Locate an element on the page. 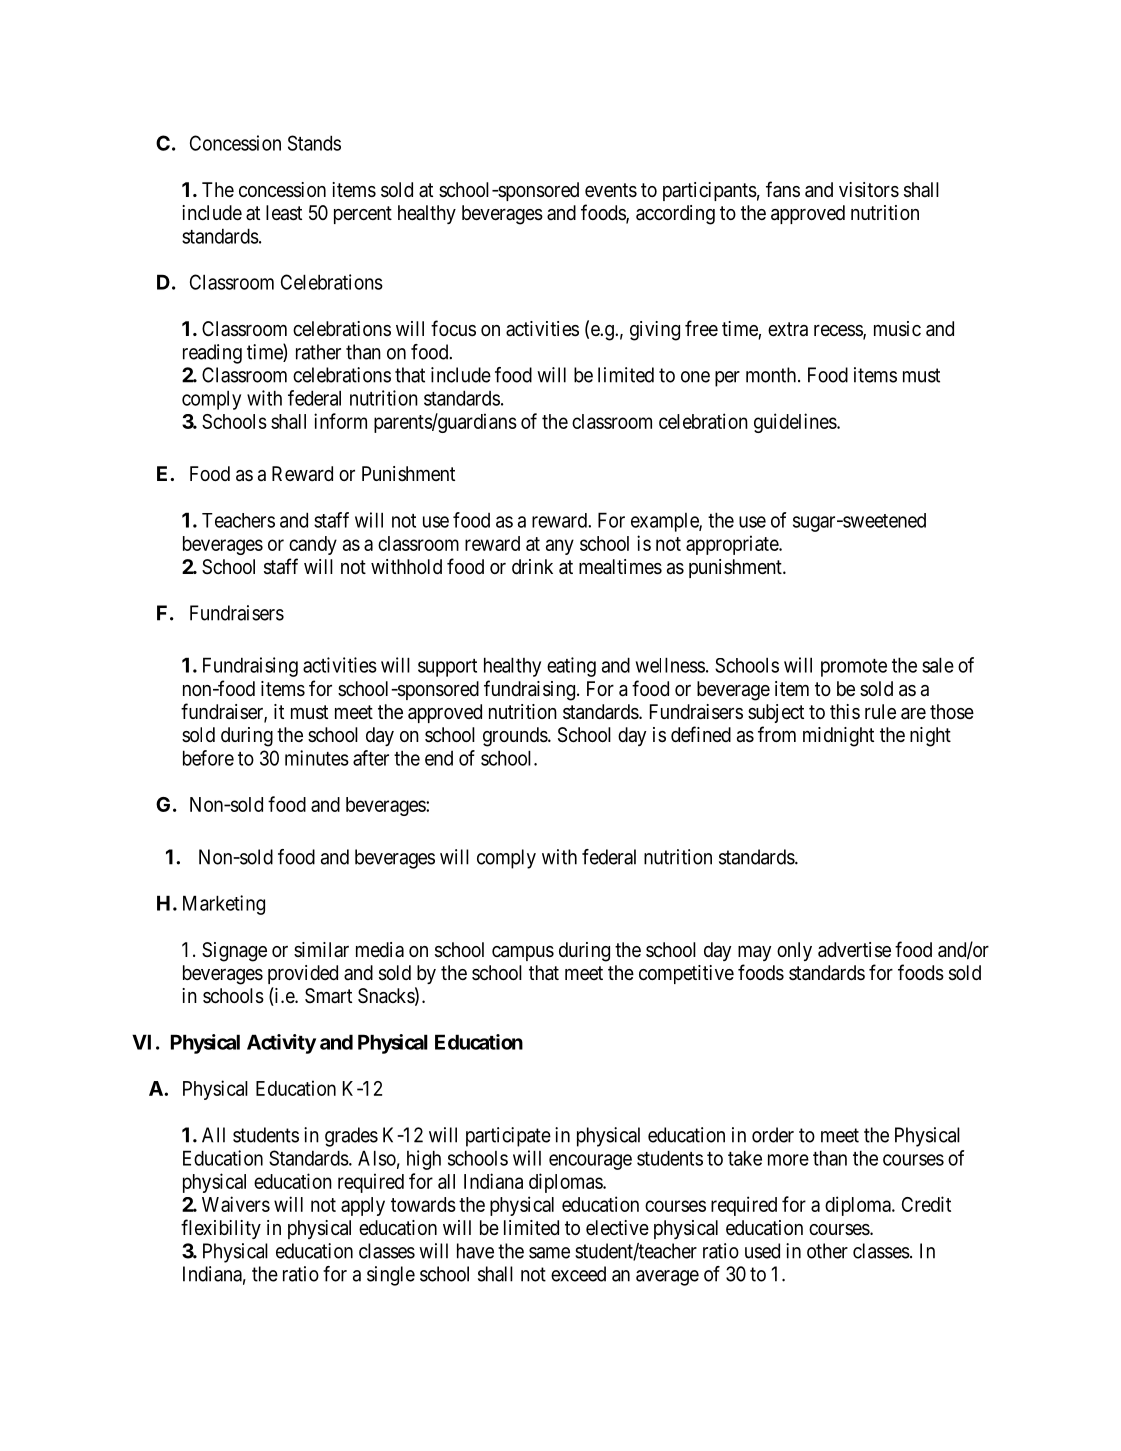  events is located at coordinates (611, 190).
